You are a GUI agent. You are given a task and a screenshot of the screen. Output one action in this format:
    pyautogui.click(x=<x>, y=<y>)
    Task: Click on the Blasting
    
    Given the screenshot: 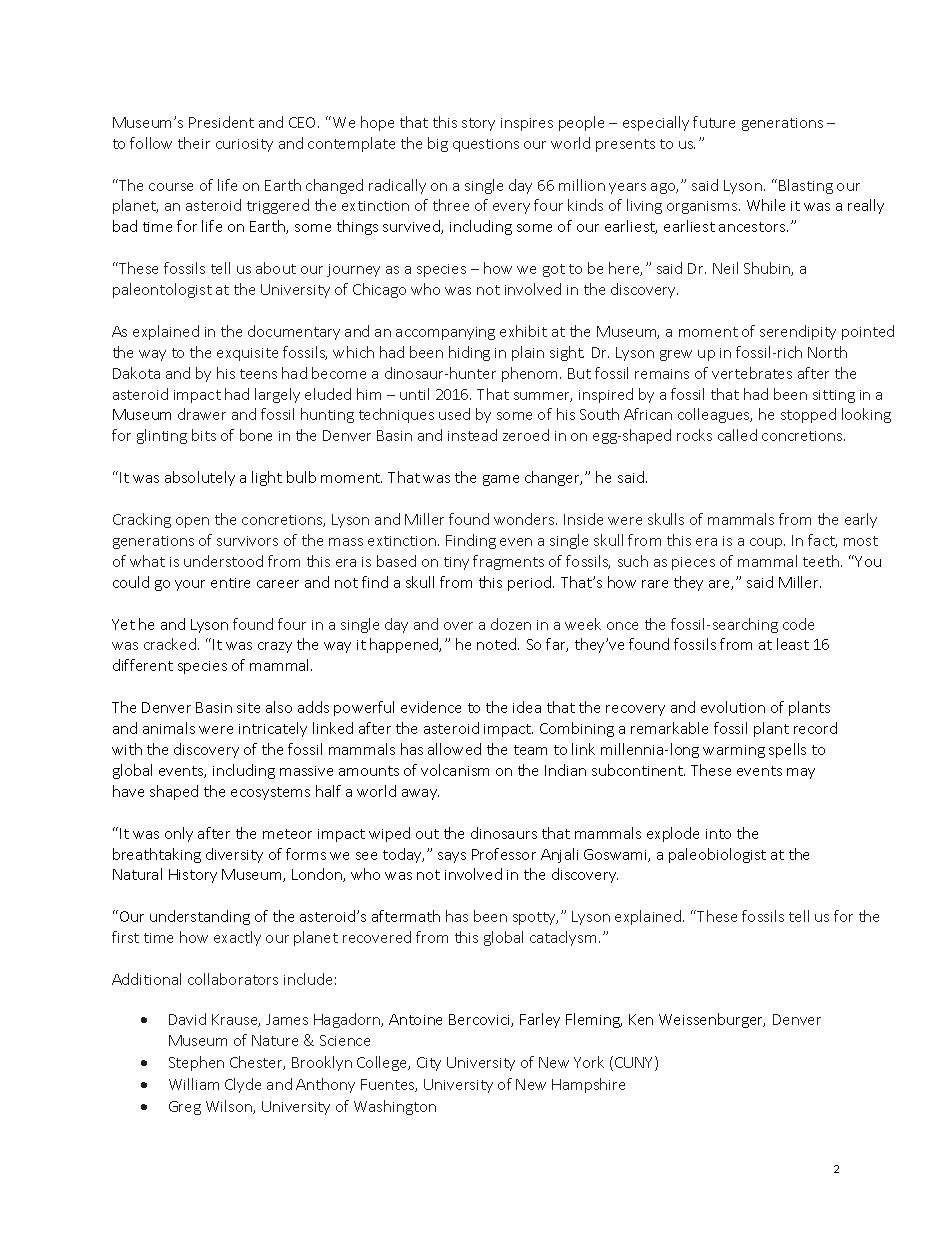 What is the action you would take?
    pyautogui.click(x=806, y=186)
